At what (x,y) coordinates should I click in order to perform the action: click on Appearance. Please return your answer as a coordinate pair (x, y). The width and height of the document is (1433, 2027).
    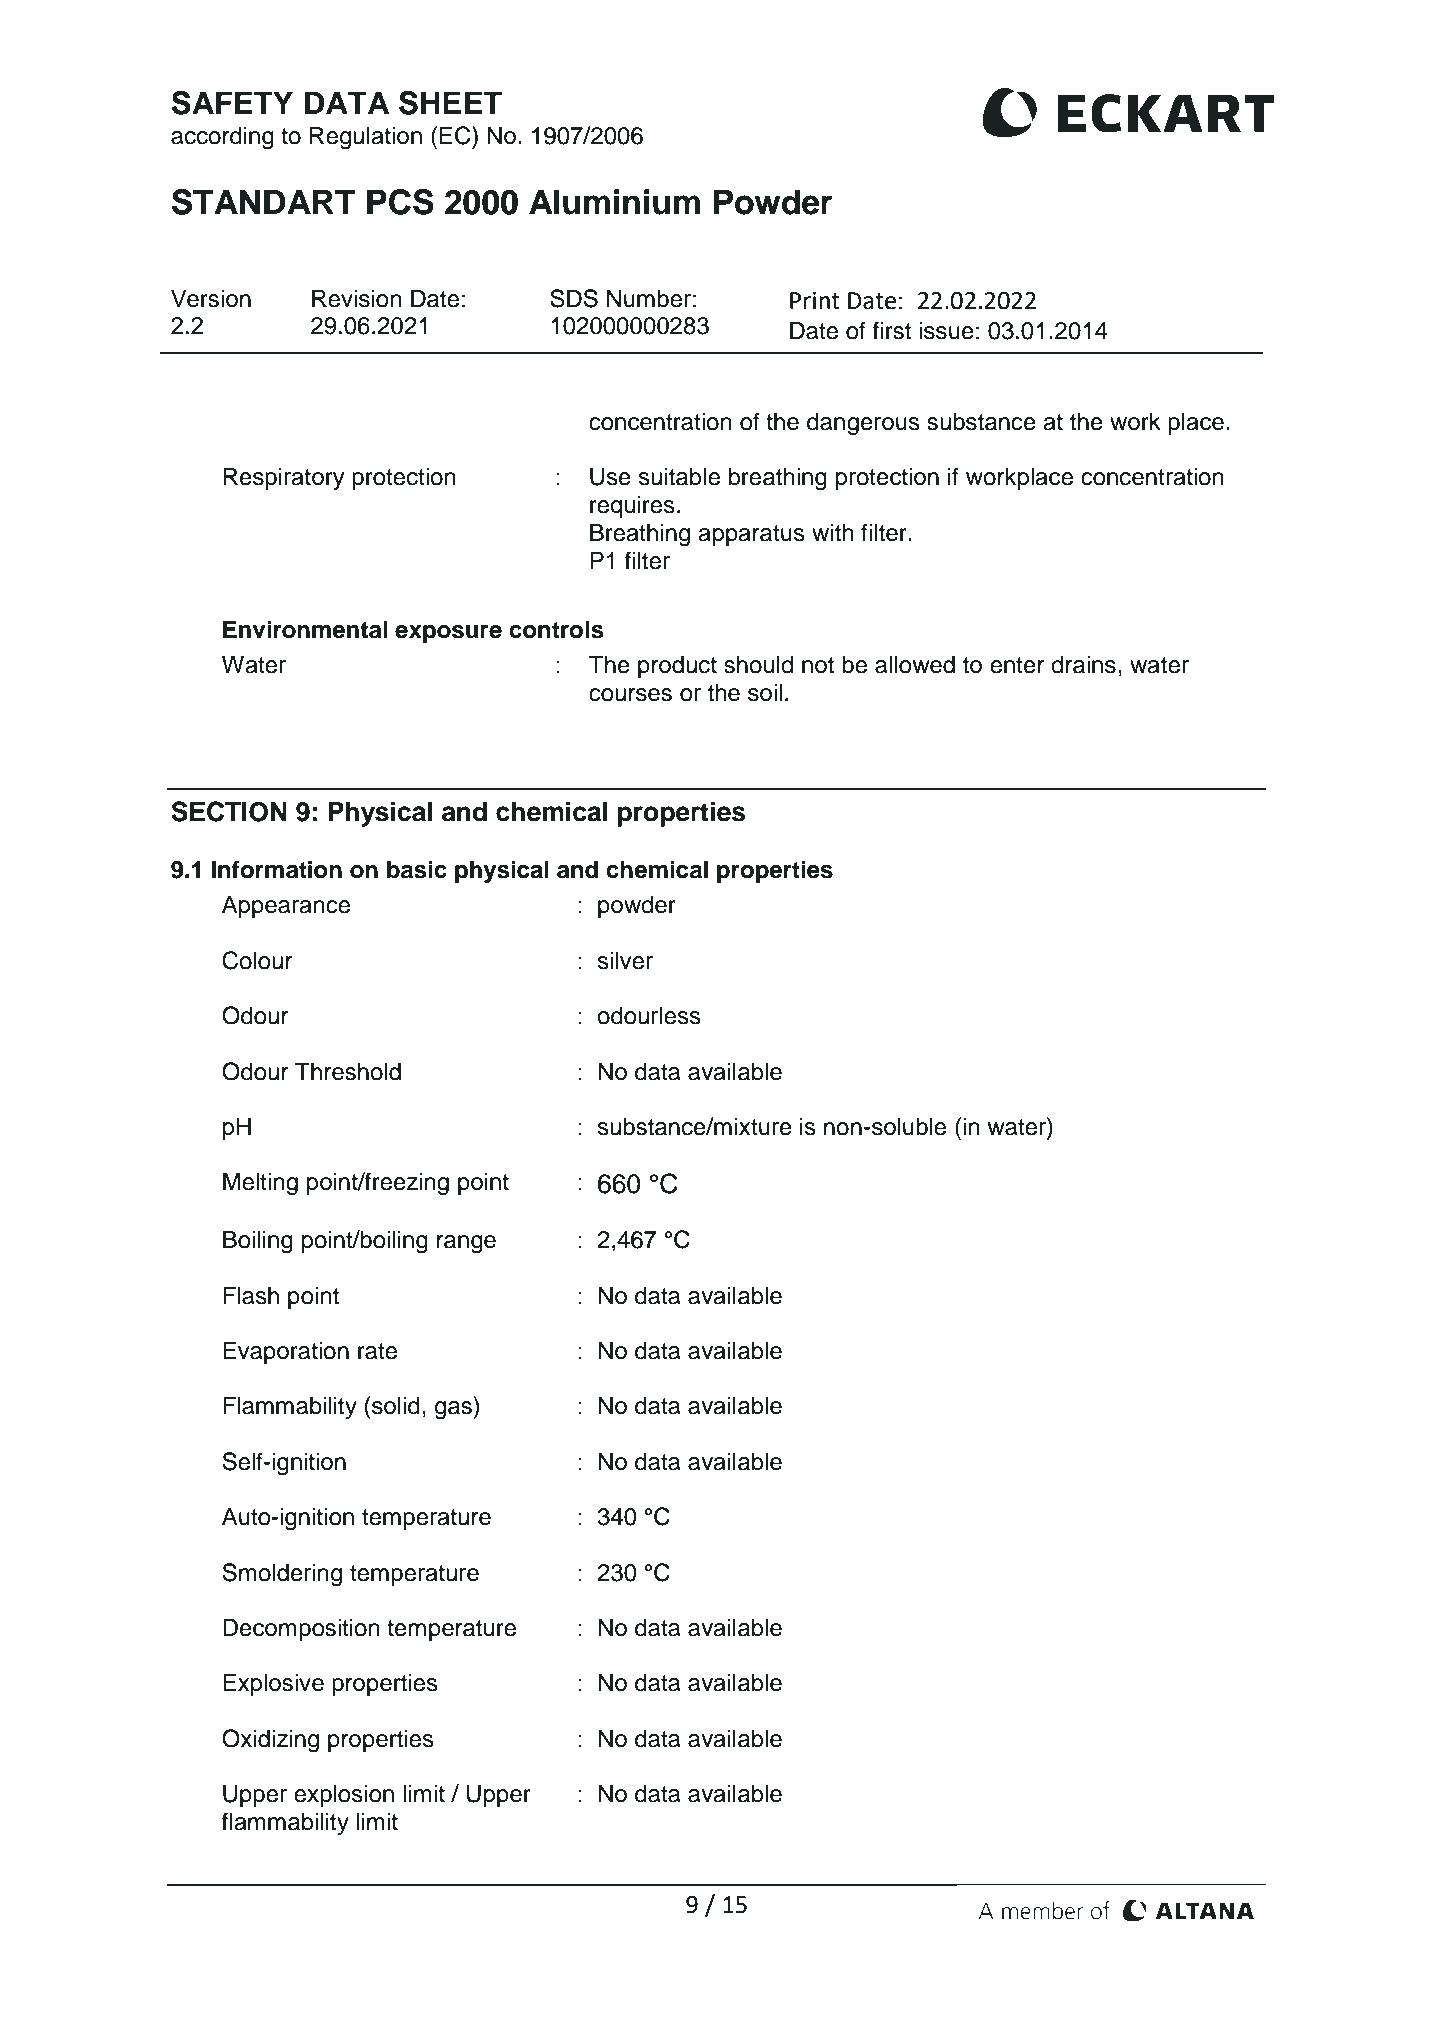
    Looking at the image, I should click on (286, 906).
